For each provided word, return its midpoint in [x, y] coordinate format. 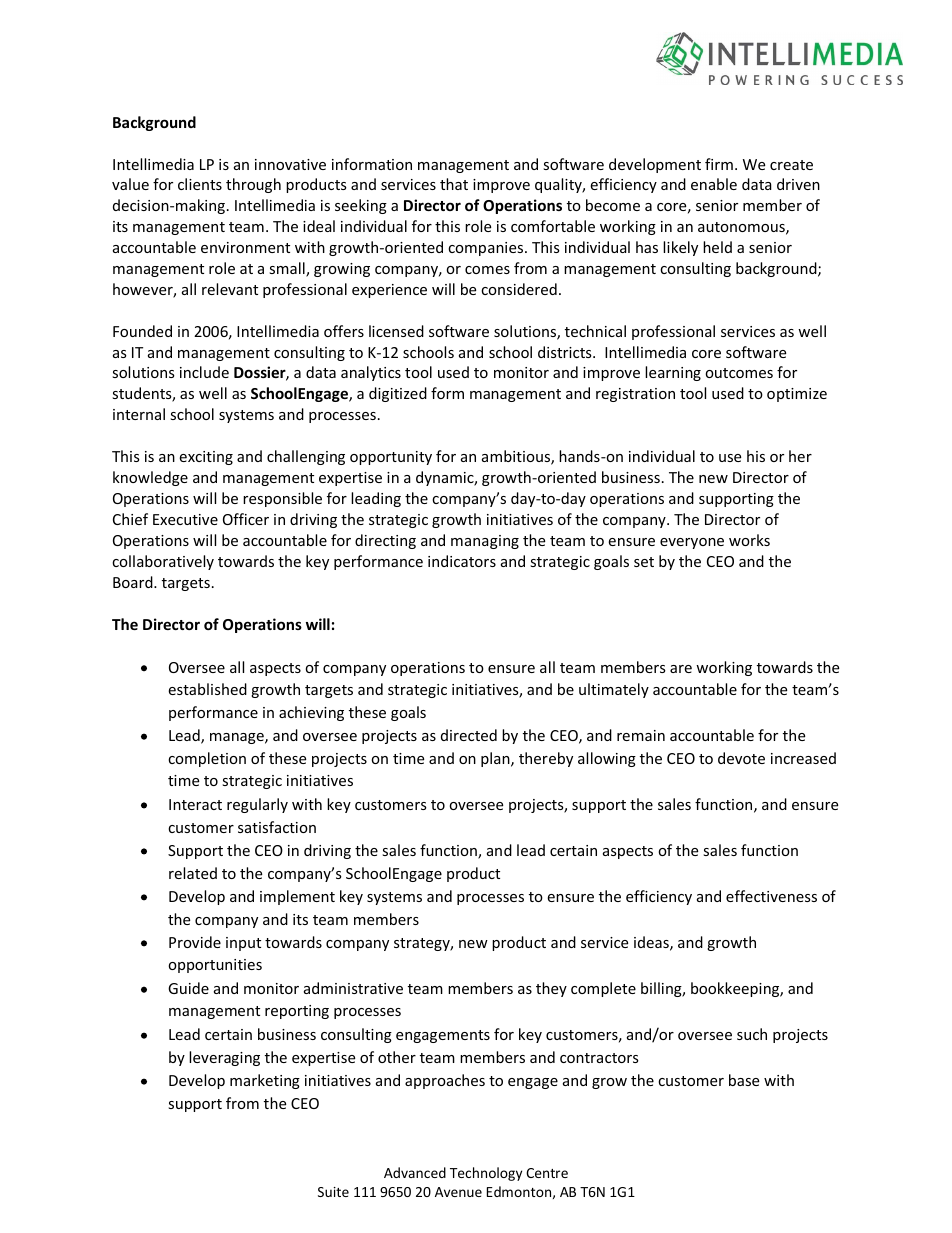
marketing [265, 1081]
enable [714, 184]
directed [469, 735]
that [454, 184]
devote [741, 758]
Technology [486, 1174]
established [207, 689]
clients [200, 184]
